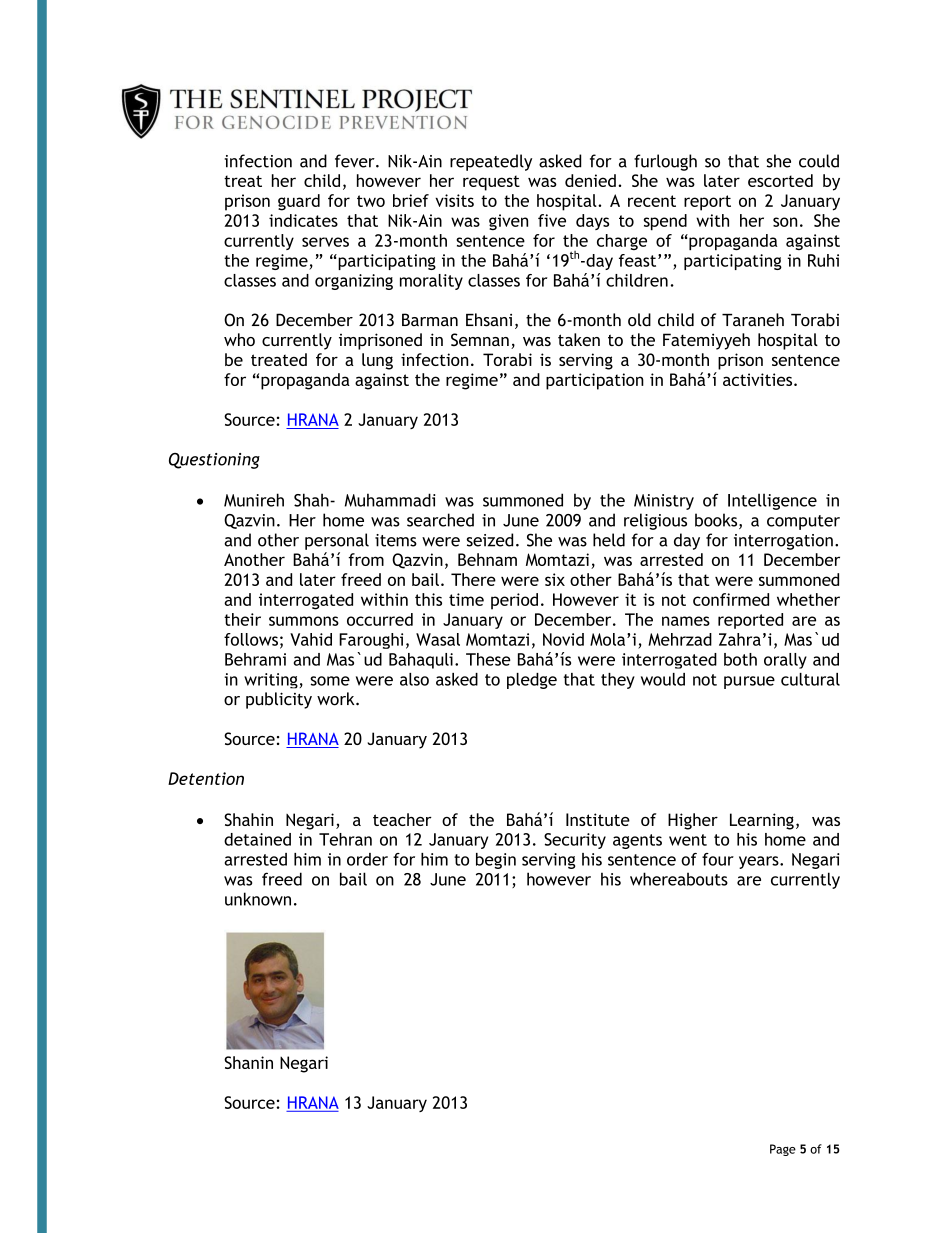 The width and height of the image is (952, 1233). I want to click on participation, so click(595, 381).
